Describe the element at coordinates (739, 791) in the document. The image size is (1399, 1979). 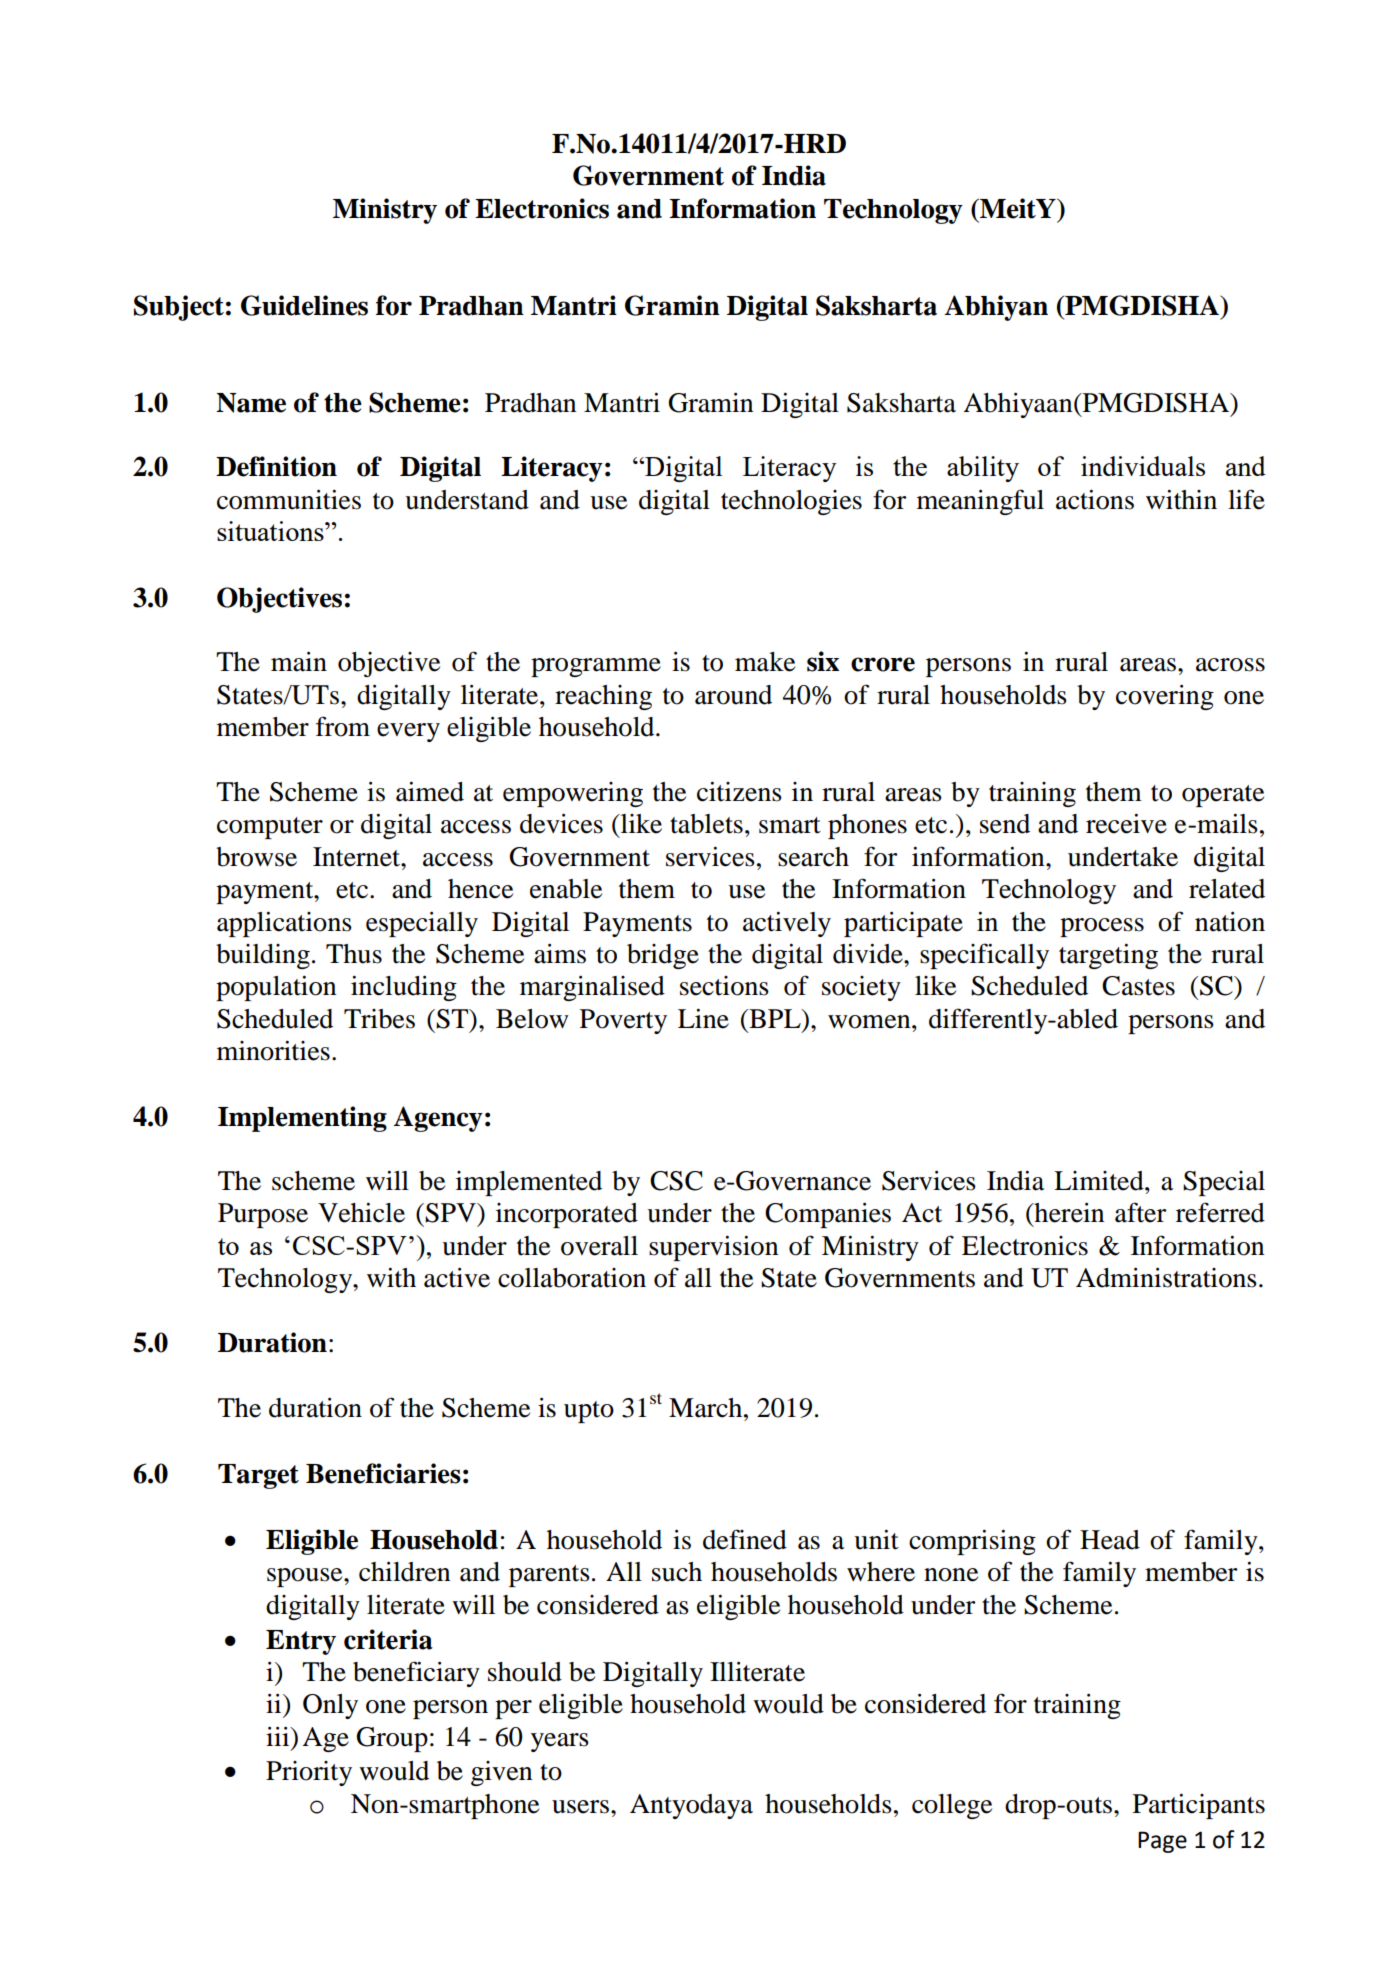
I see `citizens` at that location.
